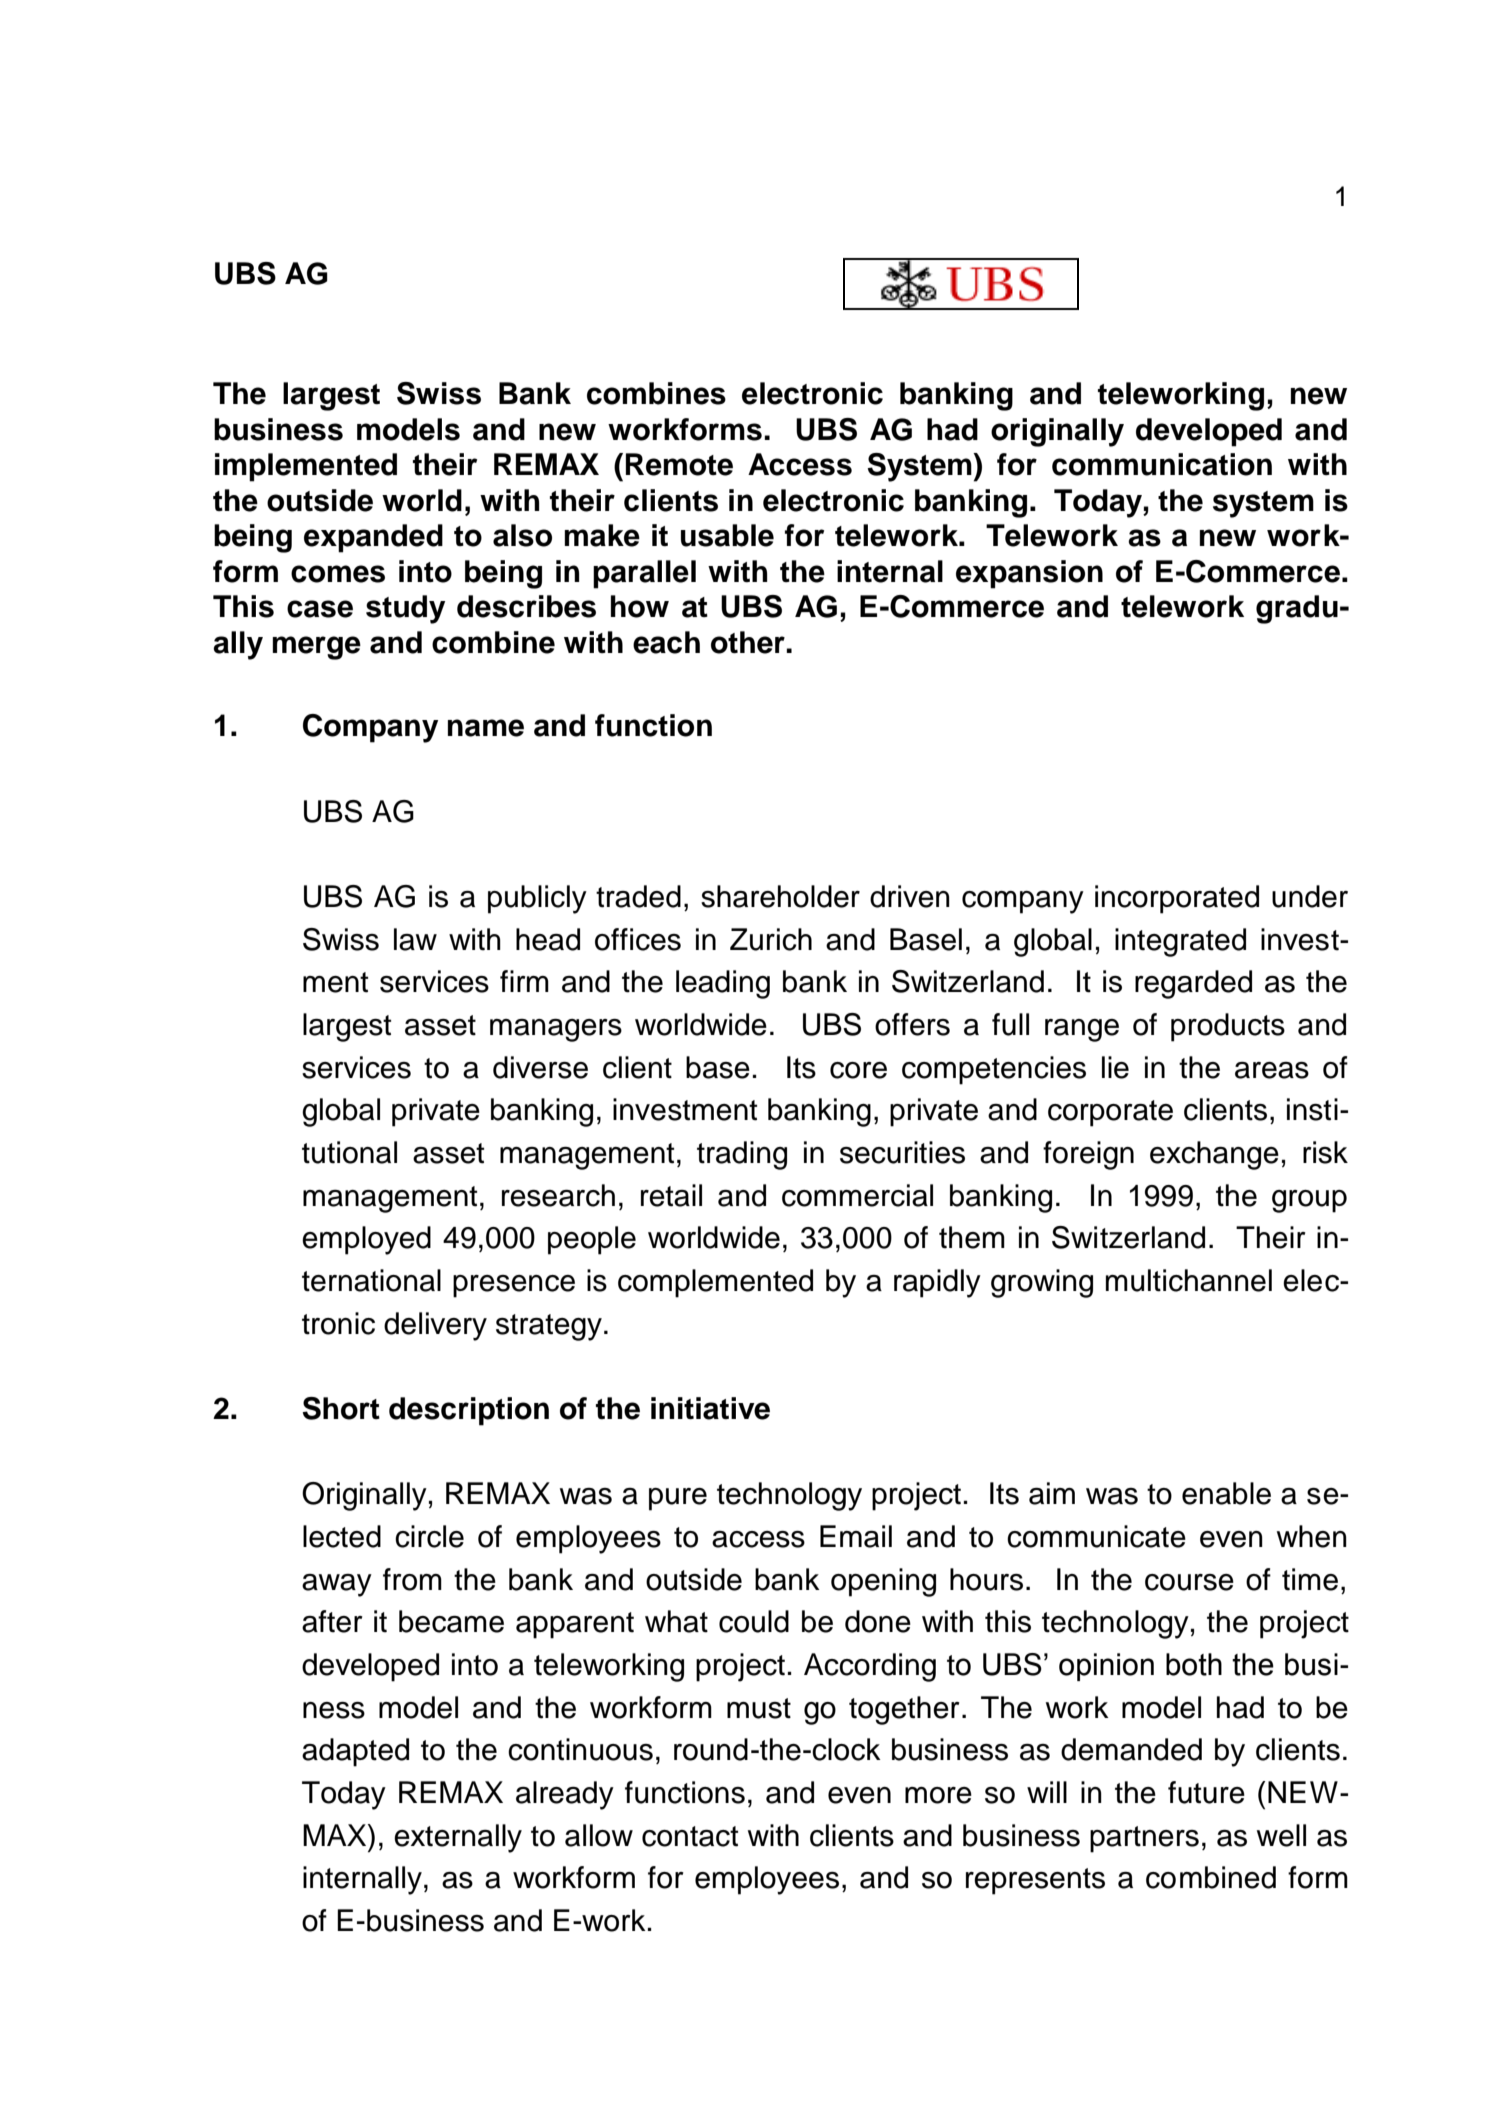 This page has height=2108, width=1491. Describe the element at coordinates (727, 535) in the page. I see `usable` at that location.
